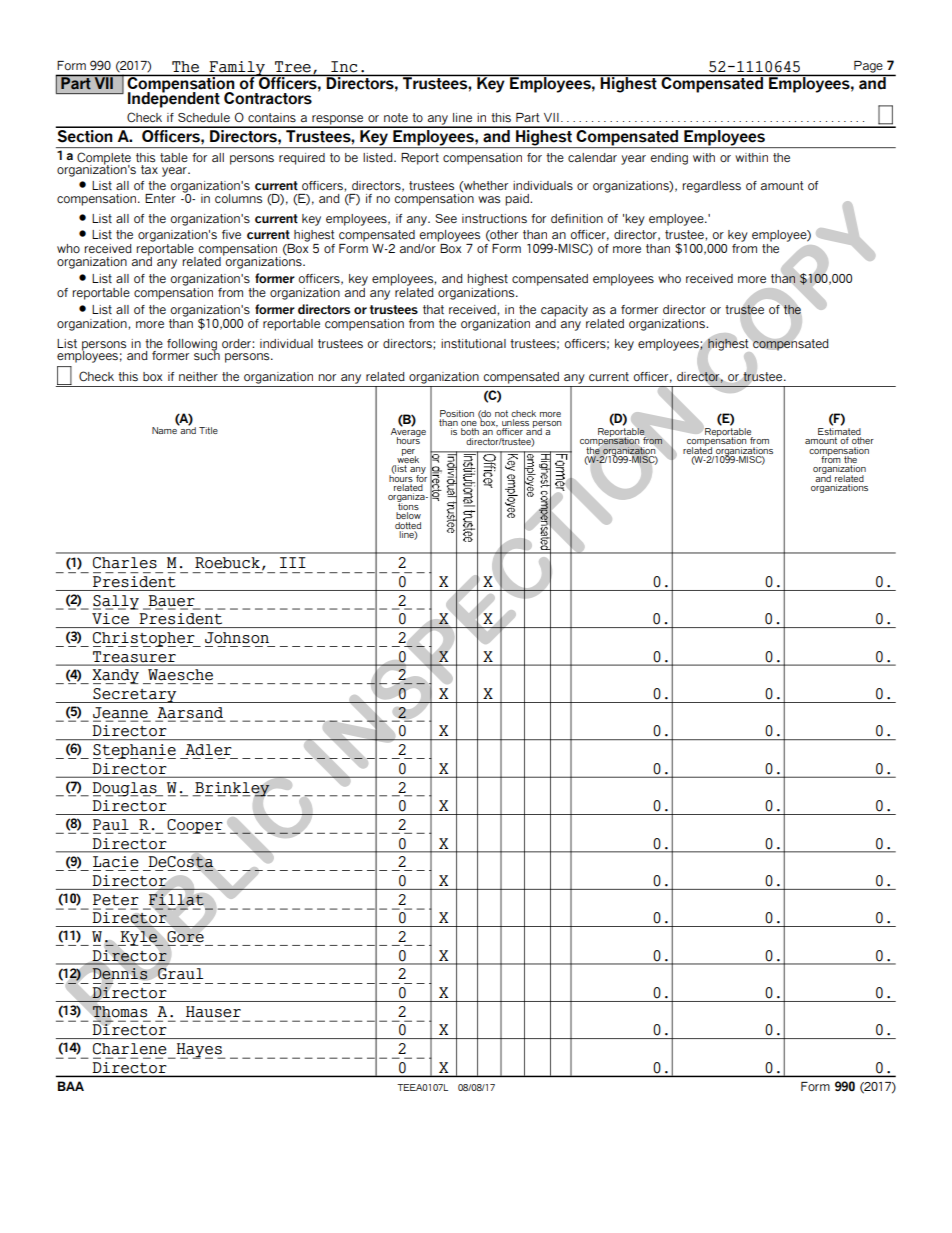 This screenshot has width=952, height=1233. I want to click on Position, so click(457, 413).
